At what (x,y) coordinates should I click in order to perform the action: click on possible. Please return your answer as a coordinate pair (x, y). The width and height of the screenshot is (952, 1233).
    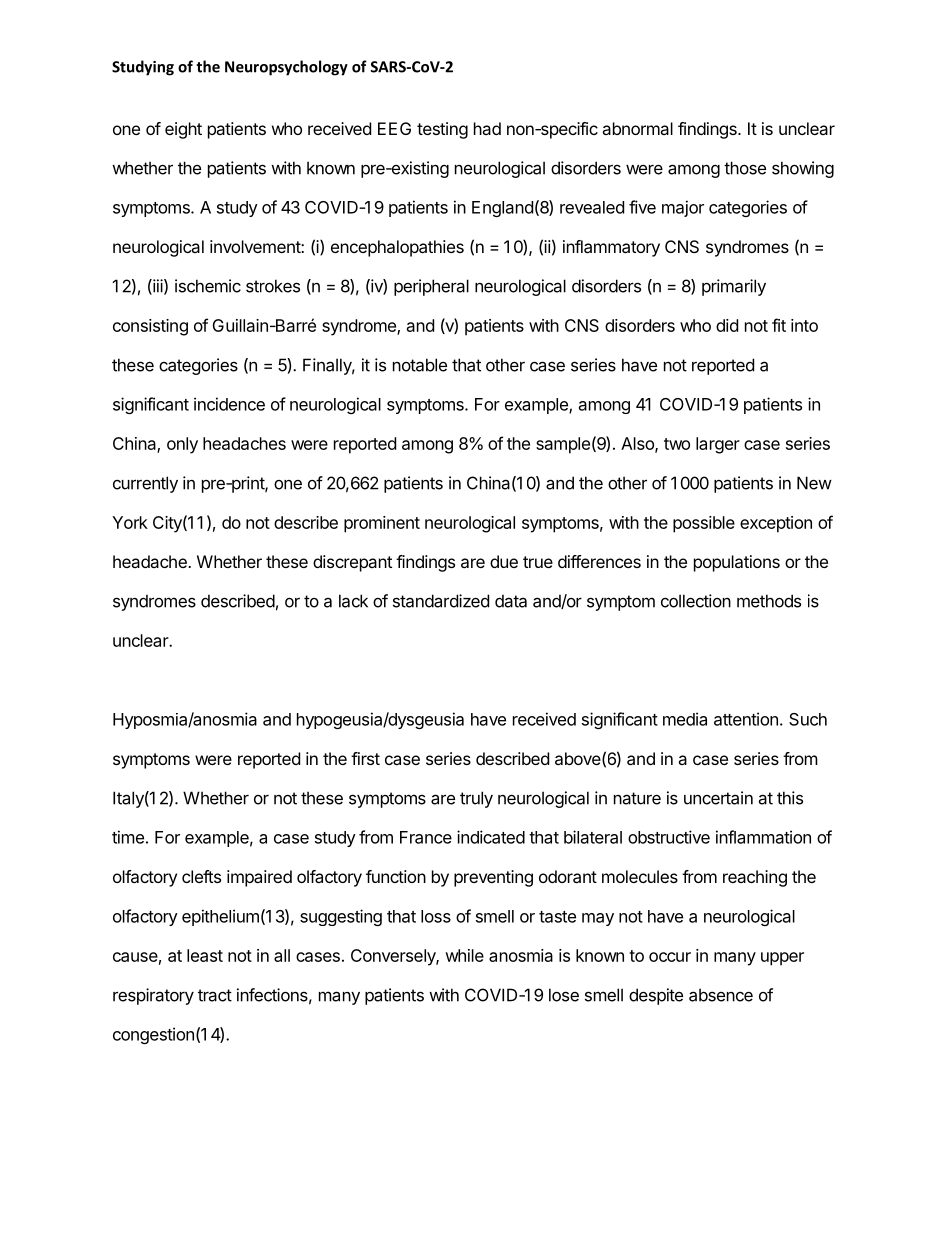
    Looking at the image, I should click on (704, 524).
